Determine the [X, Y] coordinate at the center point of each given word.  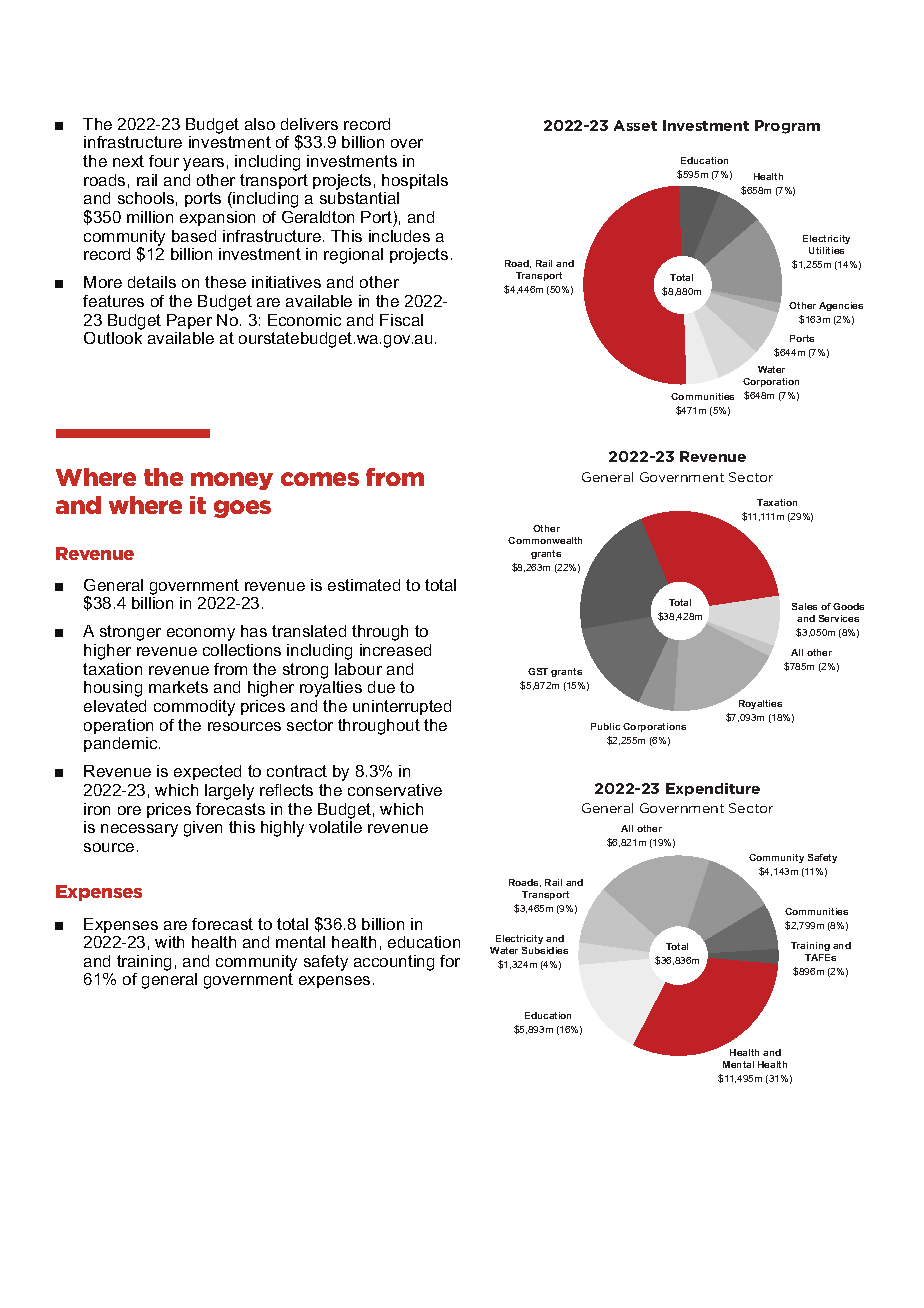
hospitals [415, 181]
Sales [804, 606]
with [169, 942]
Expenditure [713, 789]
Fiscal [401, 320]
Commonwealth [545, 540]
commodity [194, 708]
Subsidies [545, 950]
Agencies [841, 306]
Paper [189, 321]
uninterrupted [402, 707]
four [164, 161]
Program [787, 127]
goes [242, 509]
